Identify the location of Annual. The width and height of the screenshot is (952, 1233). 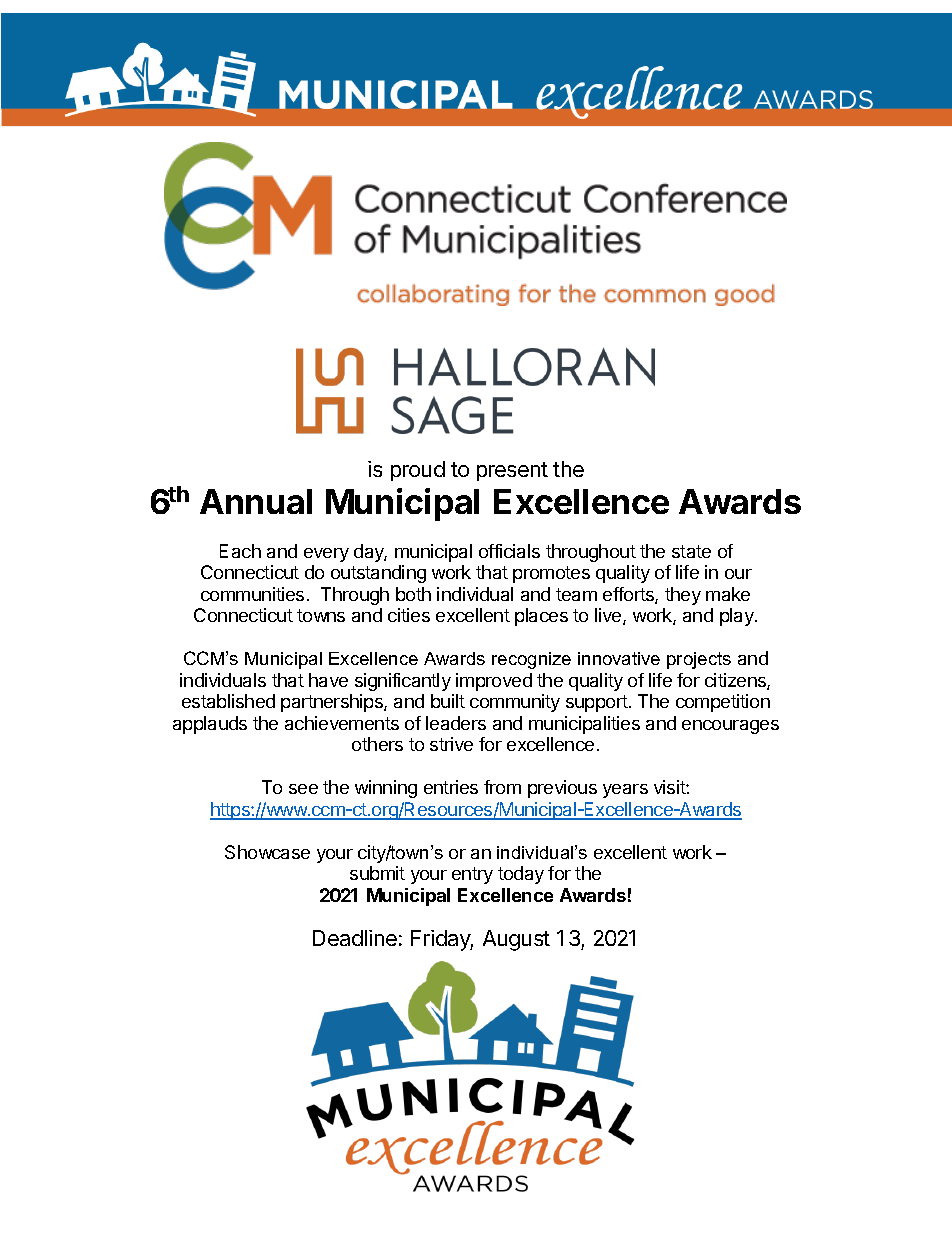
(256, 501).
